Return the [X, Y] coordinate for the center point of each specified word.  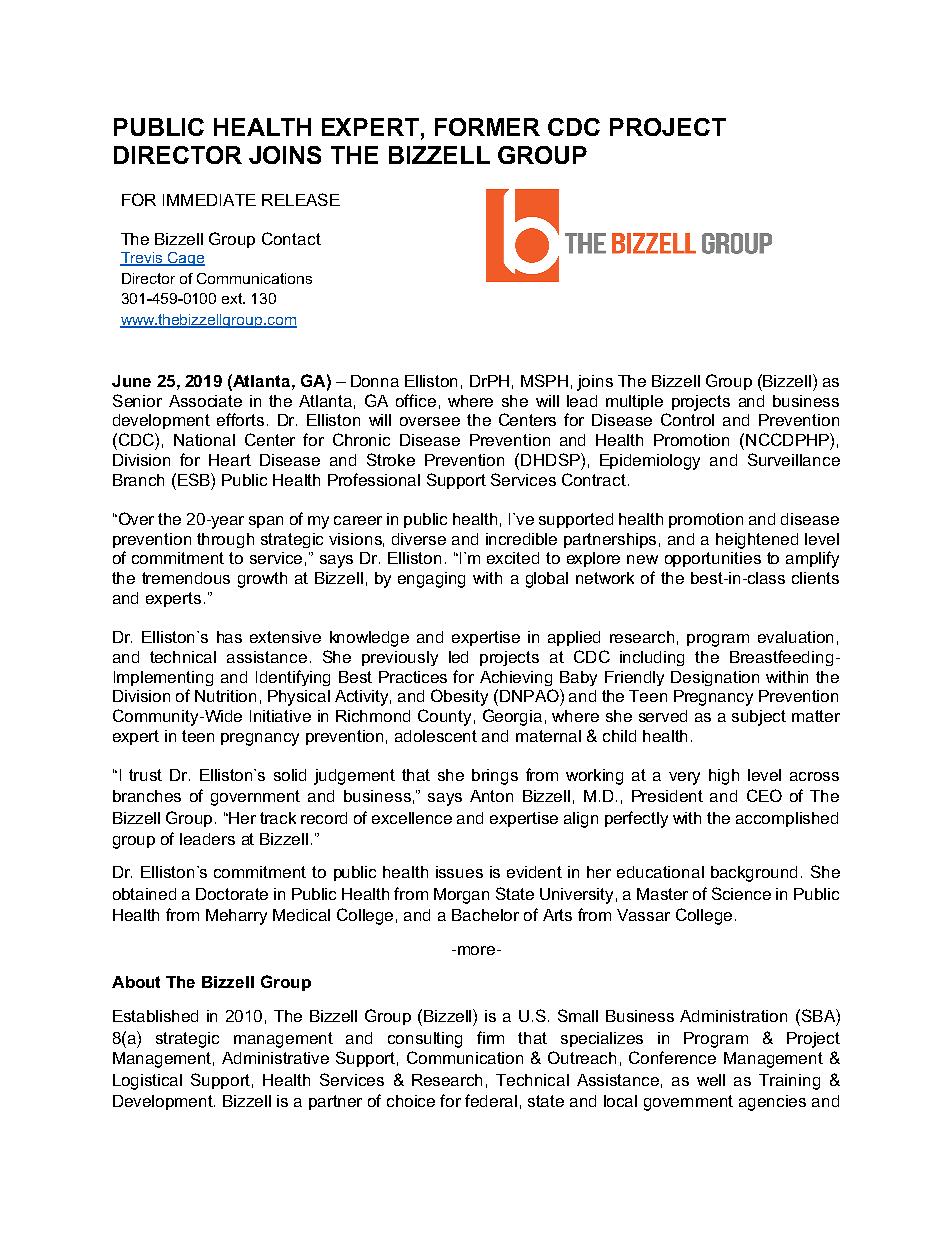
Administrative [275, 1058]
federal [491, 1100]
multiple [634, 402]
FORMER [487, 127]
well [711, 1080]
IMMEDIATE [209, 200]
